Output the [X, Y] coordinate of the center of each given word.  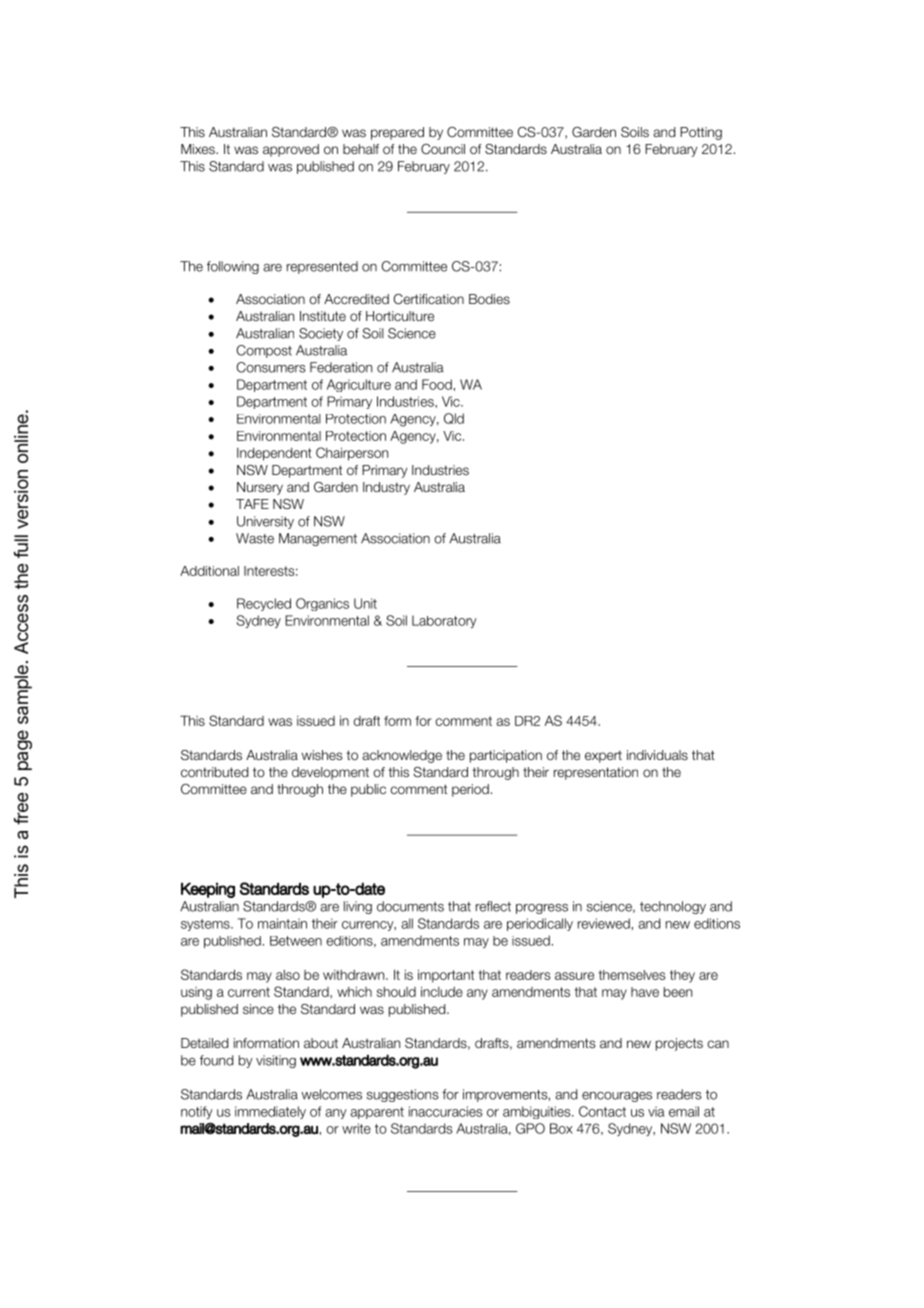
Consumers [271, 367]
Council [443, 149]
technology [673, 907]
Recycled [264, 604]
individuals [657, 755]
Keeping [208, 890]
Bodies [489, 299]
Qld [454, 418]
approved [291, 150]
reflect [493, 906]
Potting [701, 133]
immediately [270, 1112]
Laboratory [444, 621]
